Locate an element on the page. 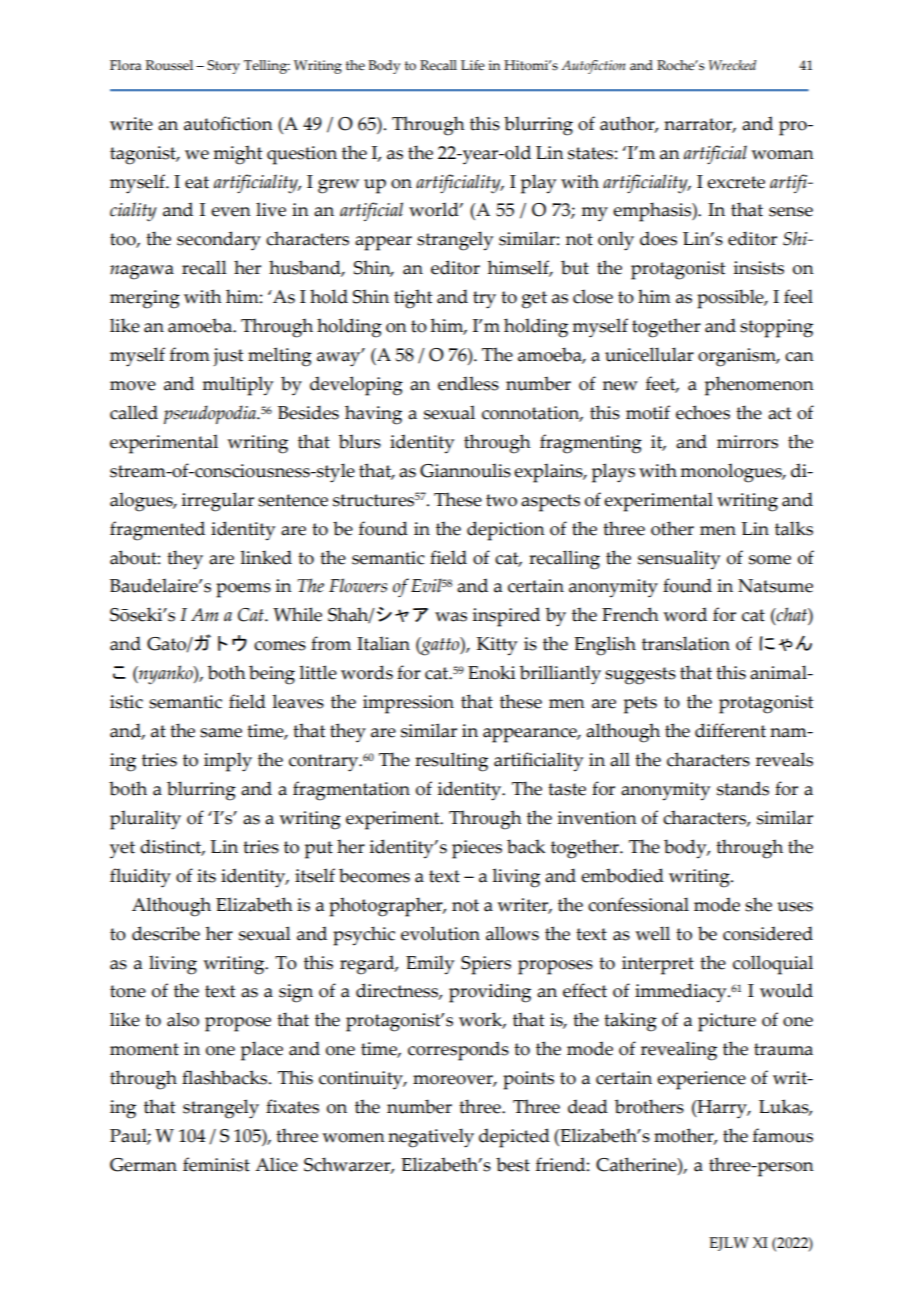  imply is located at coordinates (228, 762).
